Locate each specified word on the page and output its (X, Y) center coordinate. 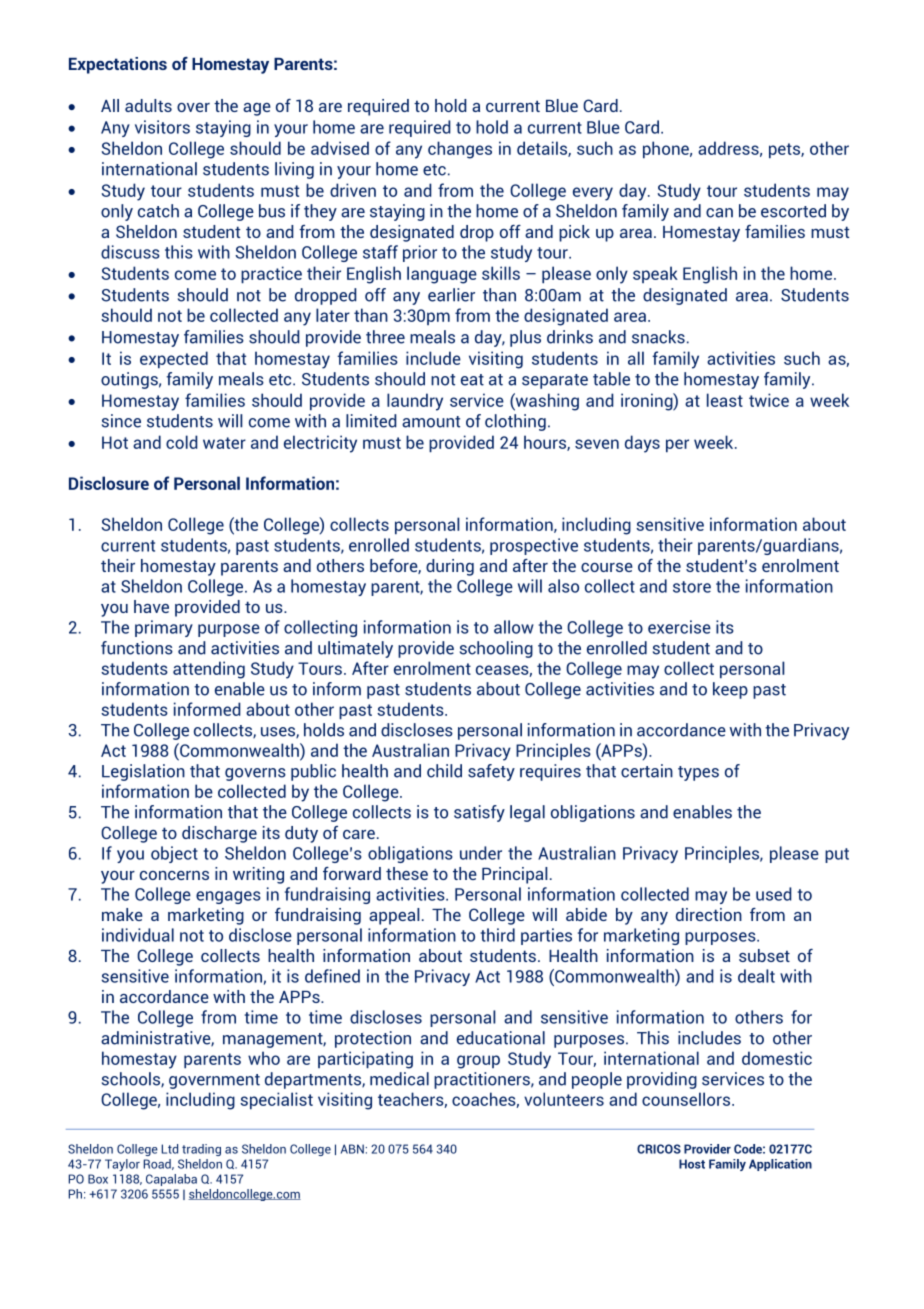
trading (201, 1150)
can (719, 213)
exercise (679, 627)
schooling (496, 649)
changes (460, 150)
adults (148, 105)
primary (164, 628)
